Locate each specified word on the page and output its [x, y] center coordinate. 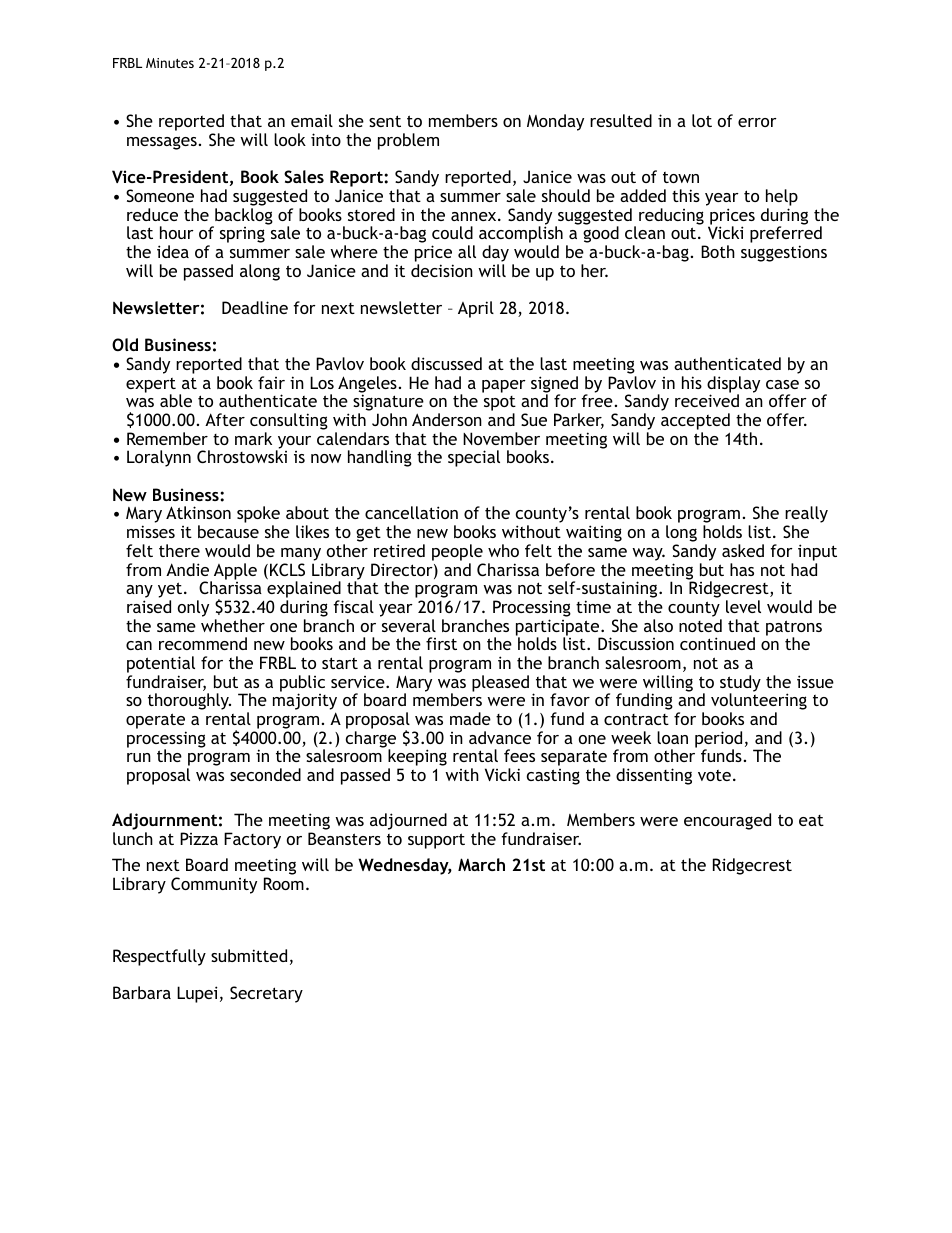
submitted [249, 955]
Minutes [170, 63]
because [228, 531]
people [457, 552]
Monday [555, 122]
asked [743, 550]
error [757, 122]
